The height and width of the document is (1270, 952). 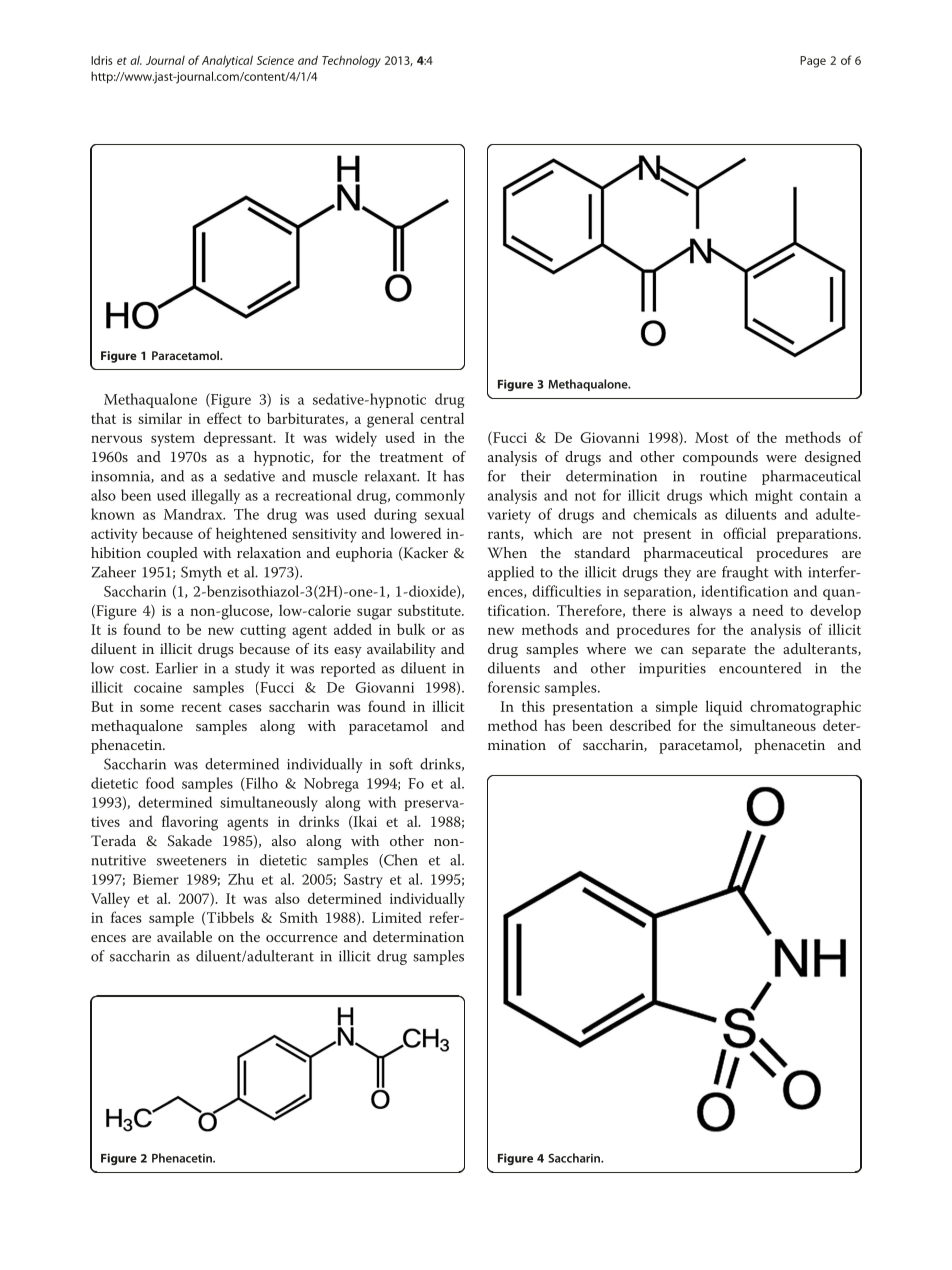 I want to click on available, so click(x=184, y=936).
